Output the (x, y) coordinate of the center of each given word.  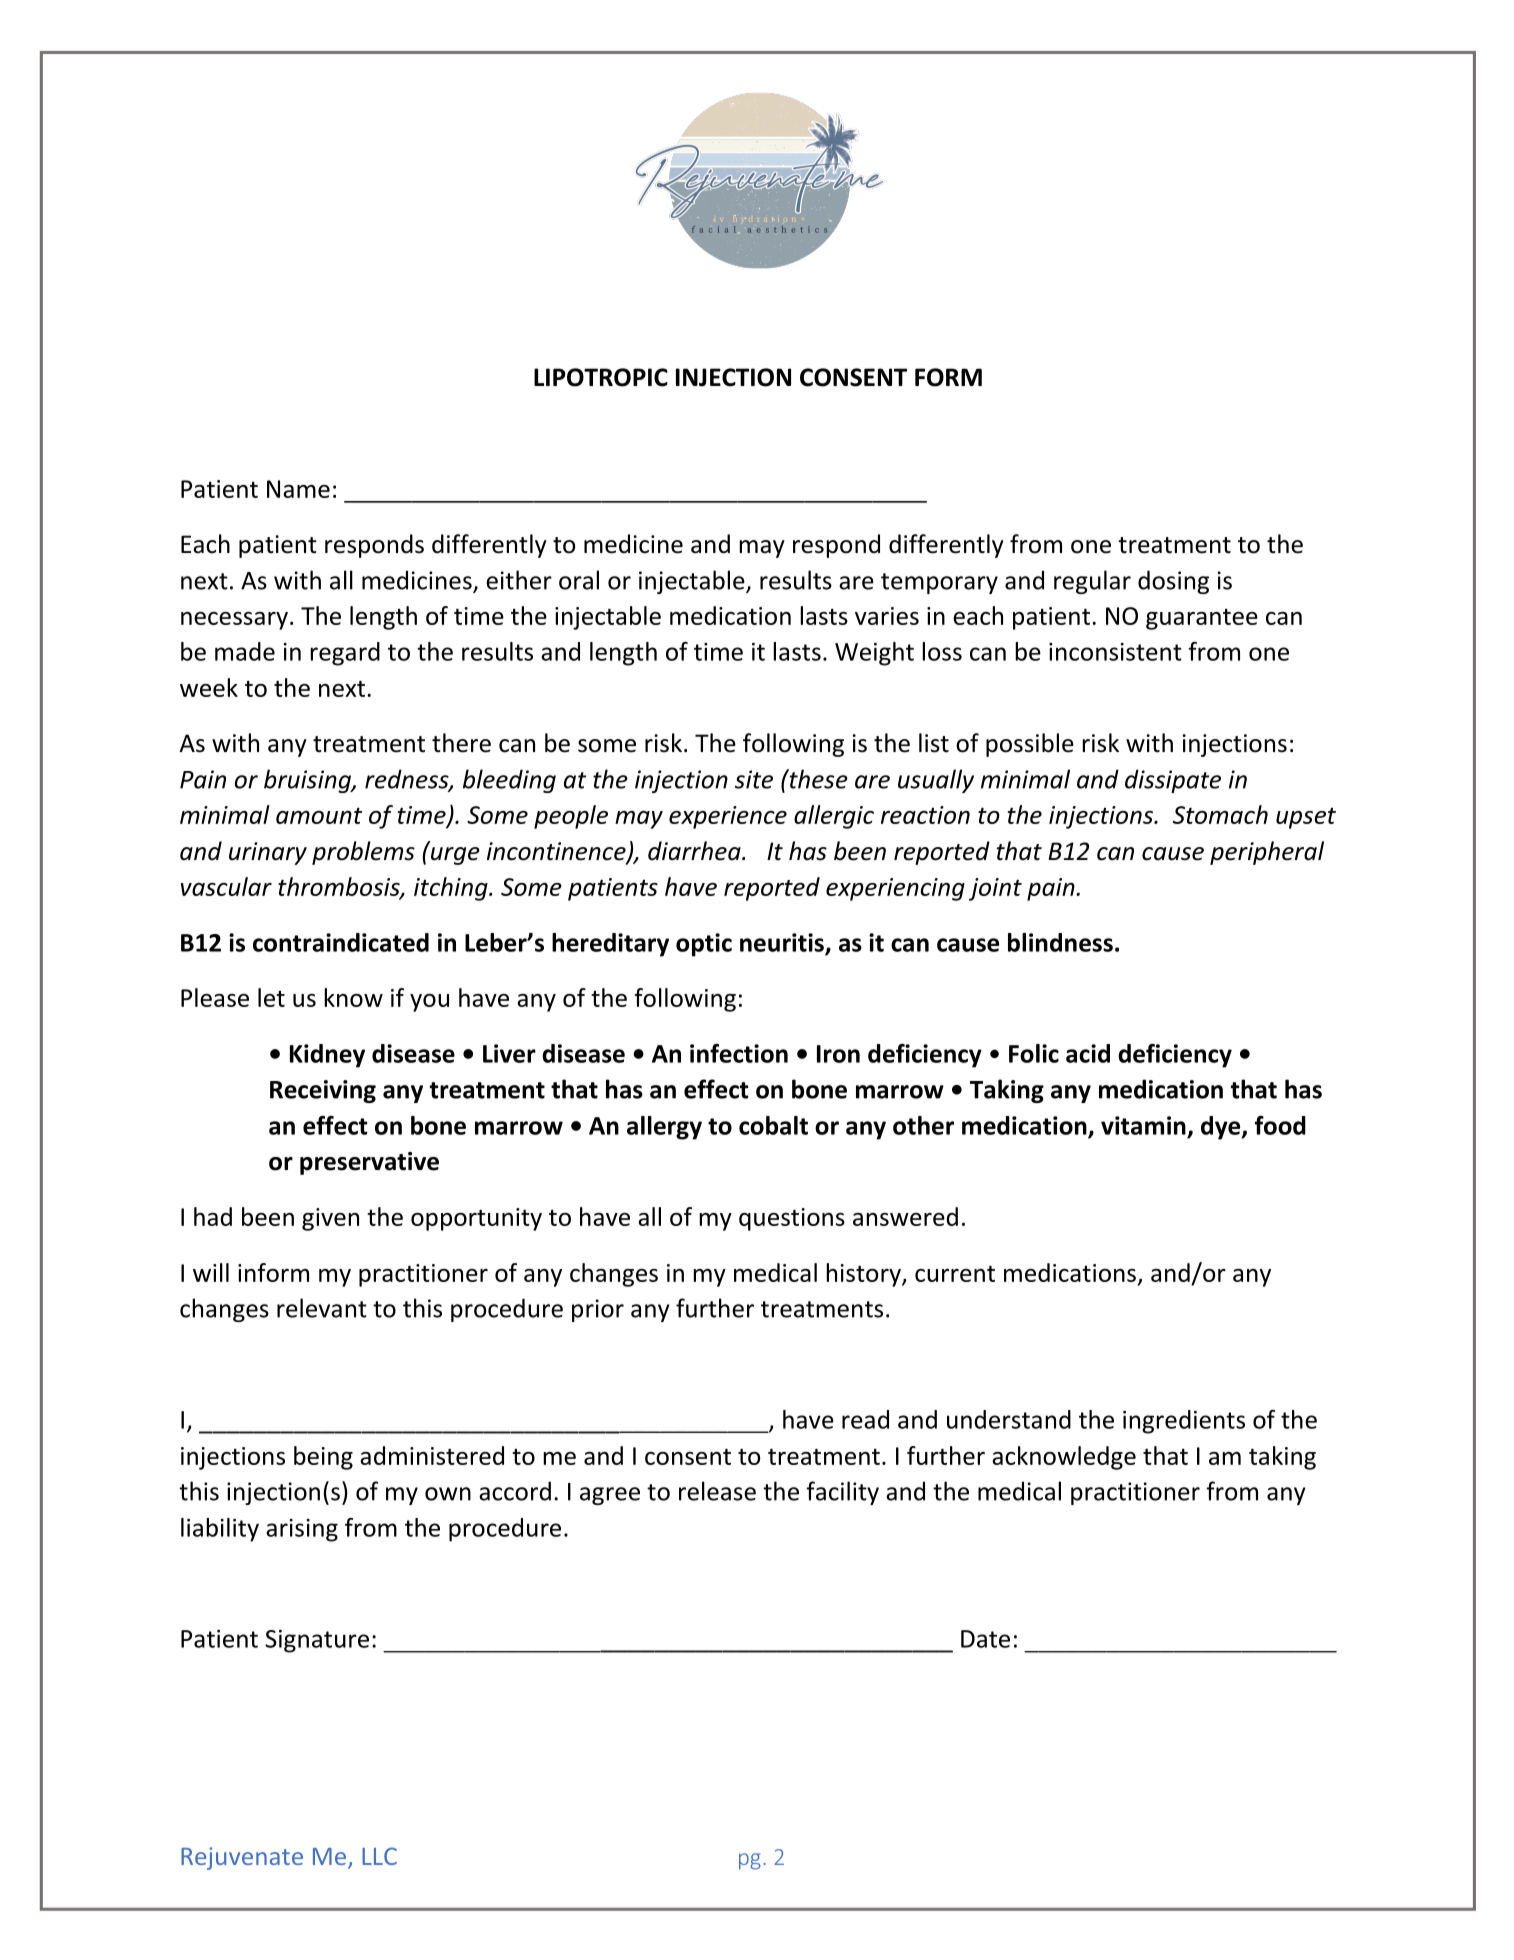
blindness (1060, 942)
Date (985, 1639)
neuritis (783, 943)
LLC (379, 1856)
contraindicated (341, 942)
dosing (1173, 582)
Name (298, 489)
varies (887, 616)
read (865, 1419)
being (323, 1458)
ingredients (1184, 1422)
